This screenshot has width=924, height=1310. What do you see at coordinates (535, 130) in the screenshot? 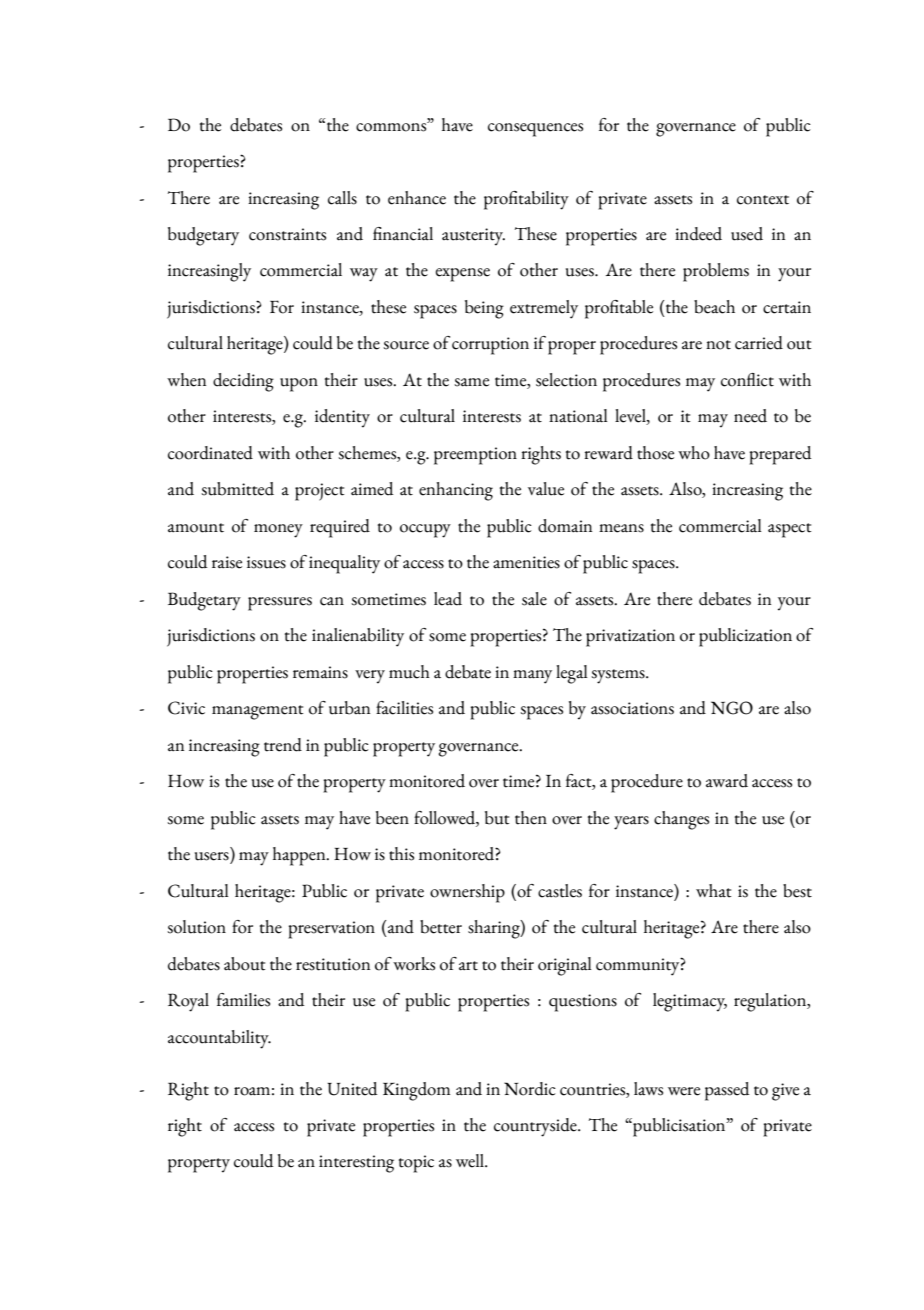
I see `consequences` at bounding box center [535, 130].
